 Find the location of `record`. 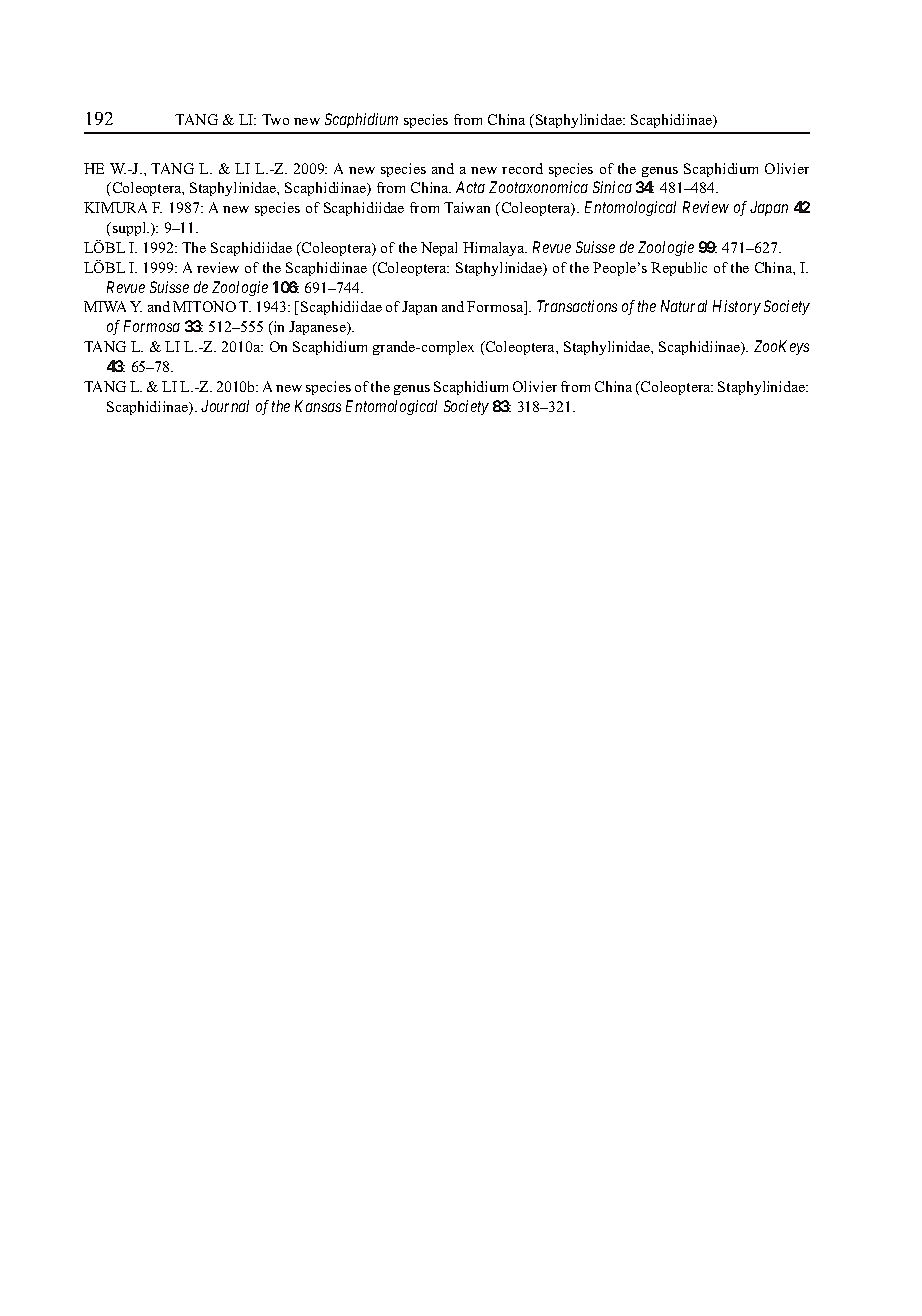

record is located at coordinates (522, 168).
